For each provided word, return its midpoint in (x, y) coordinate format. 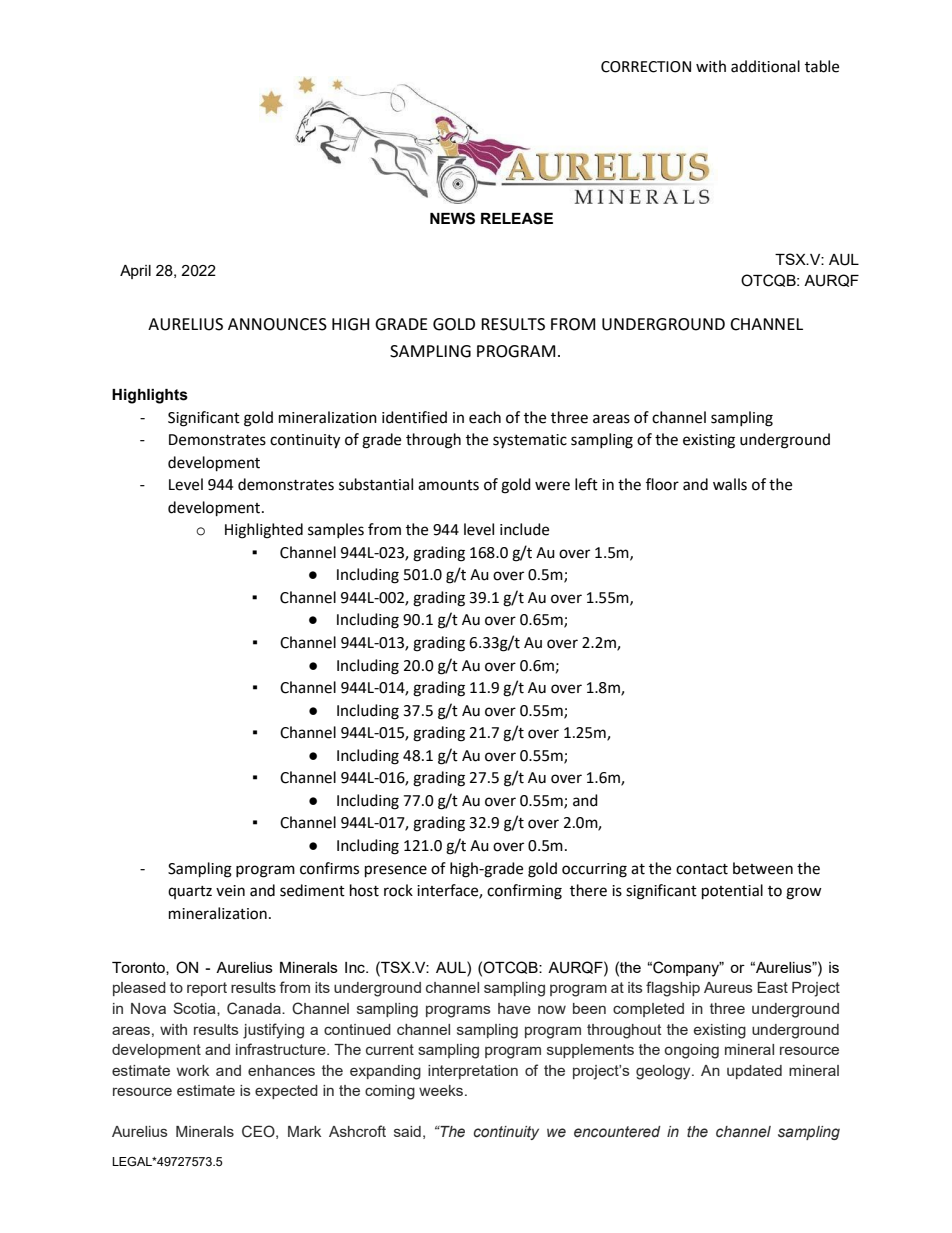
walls (730, 484)
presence (396, 871)
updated (754, 1072)
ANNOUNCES (277, 324)
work (193, 1070)
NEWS (452, 218)
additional (765, 66)
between (763, 868)
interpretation (473, 1072)
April (135, 272)
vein (230, 891)
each (485, 417)
